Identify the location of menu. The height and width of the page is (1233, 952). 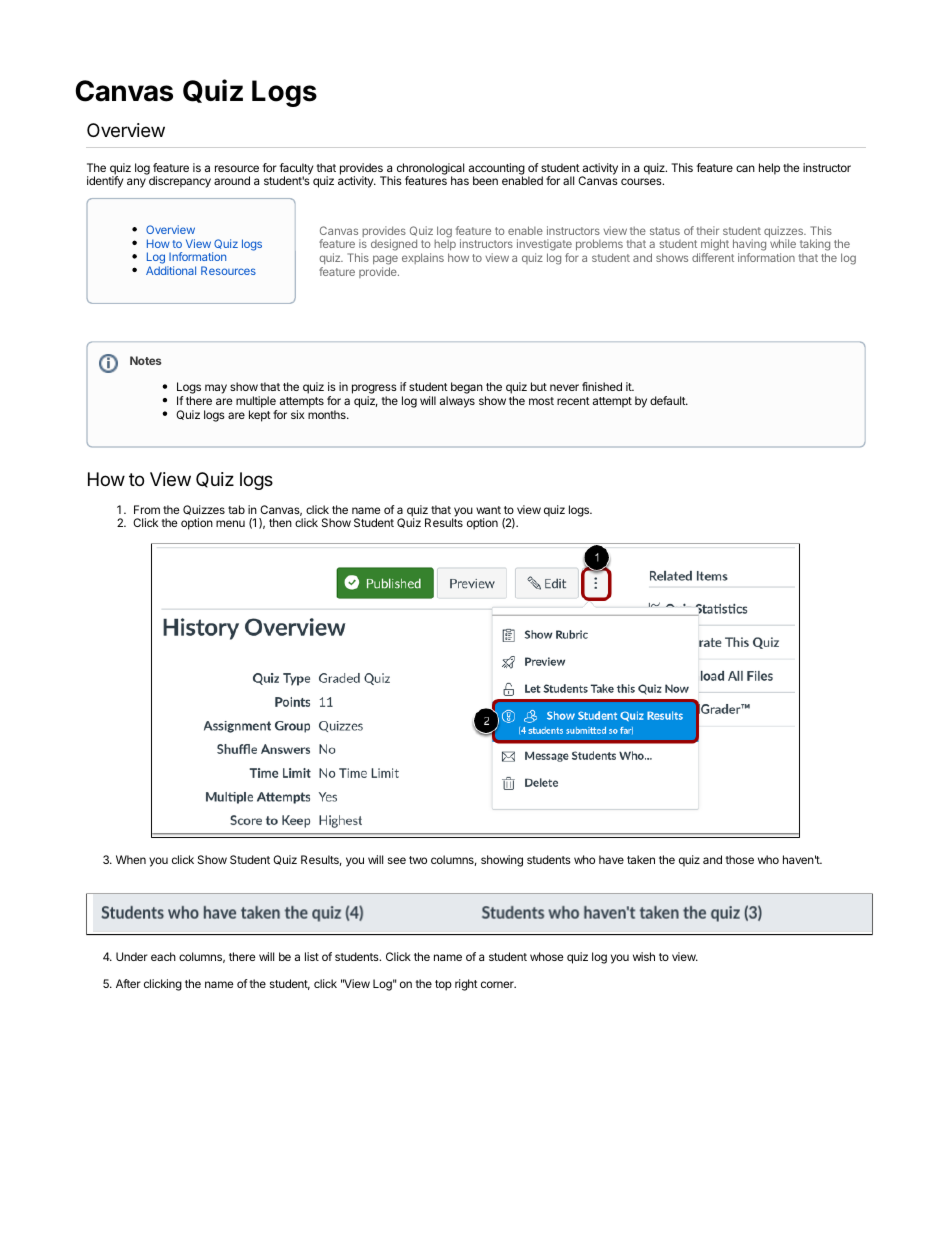
(230, 523).
